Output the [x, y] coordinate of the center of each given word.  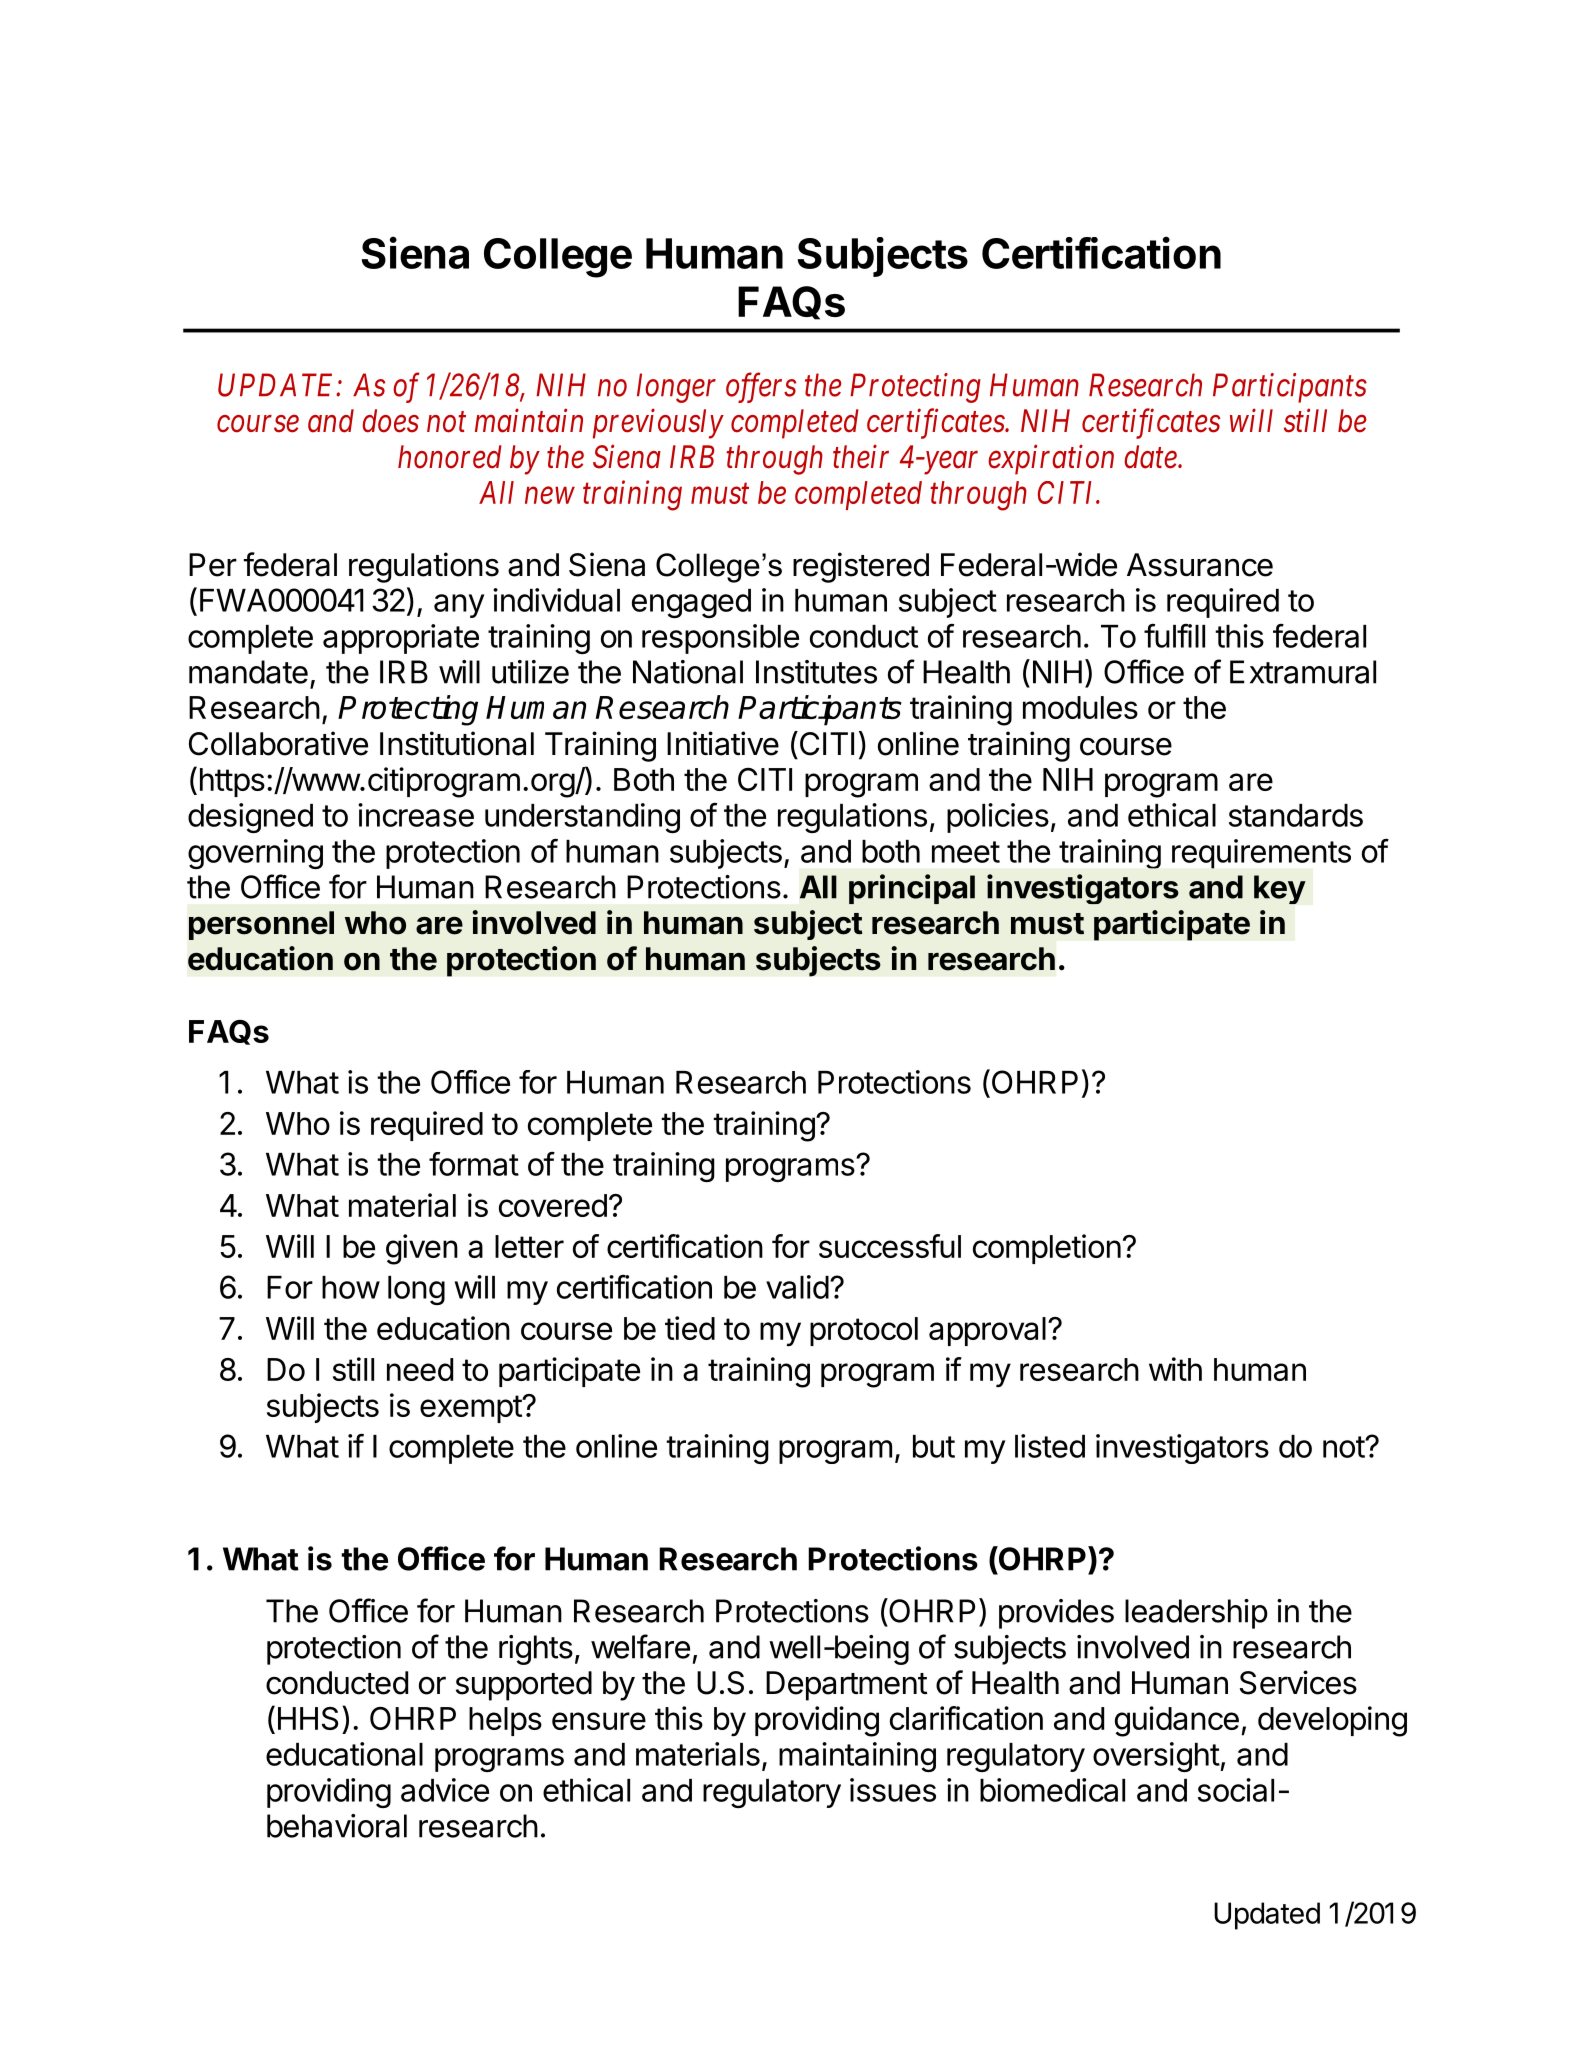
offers [761, 388]
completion [1047, 1249]
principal [912, 889]
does [390, 421]
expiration [1051, 460]
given [422, 1249]
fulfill [1174, 636]
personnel [261, 925]
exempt [471, 1409]
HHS [308, 1718]
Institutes [816, 672]
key [1280, 889]
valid [797, 1287]
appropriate [401, 639]
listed [1050, 1446]
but [934, 1446]
